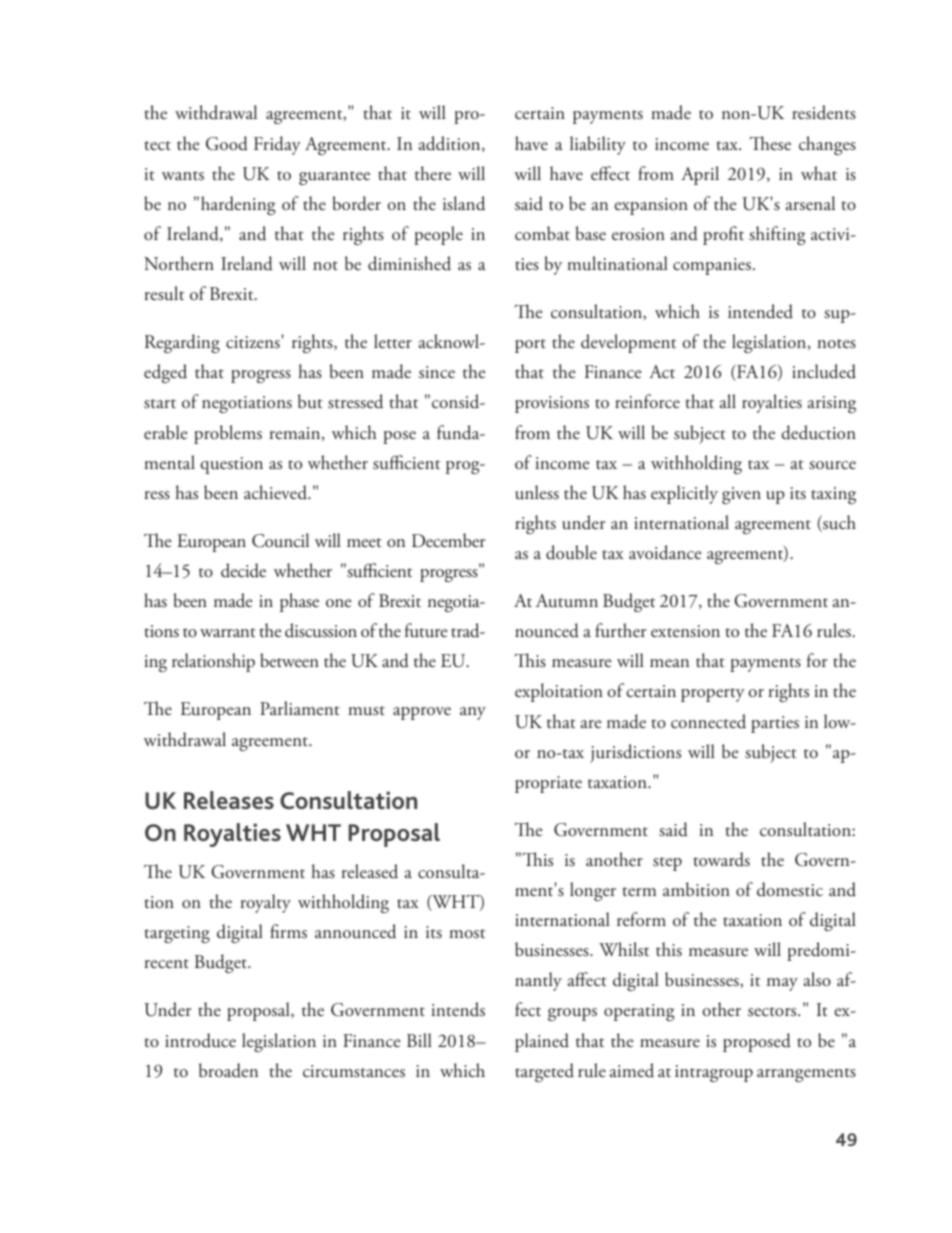 The width and height of the screenshot is (952, 1233). What do you see at coordinates (537, 492) in the screenshot?
I see `unless` at bounding box center [537, 492].
